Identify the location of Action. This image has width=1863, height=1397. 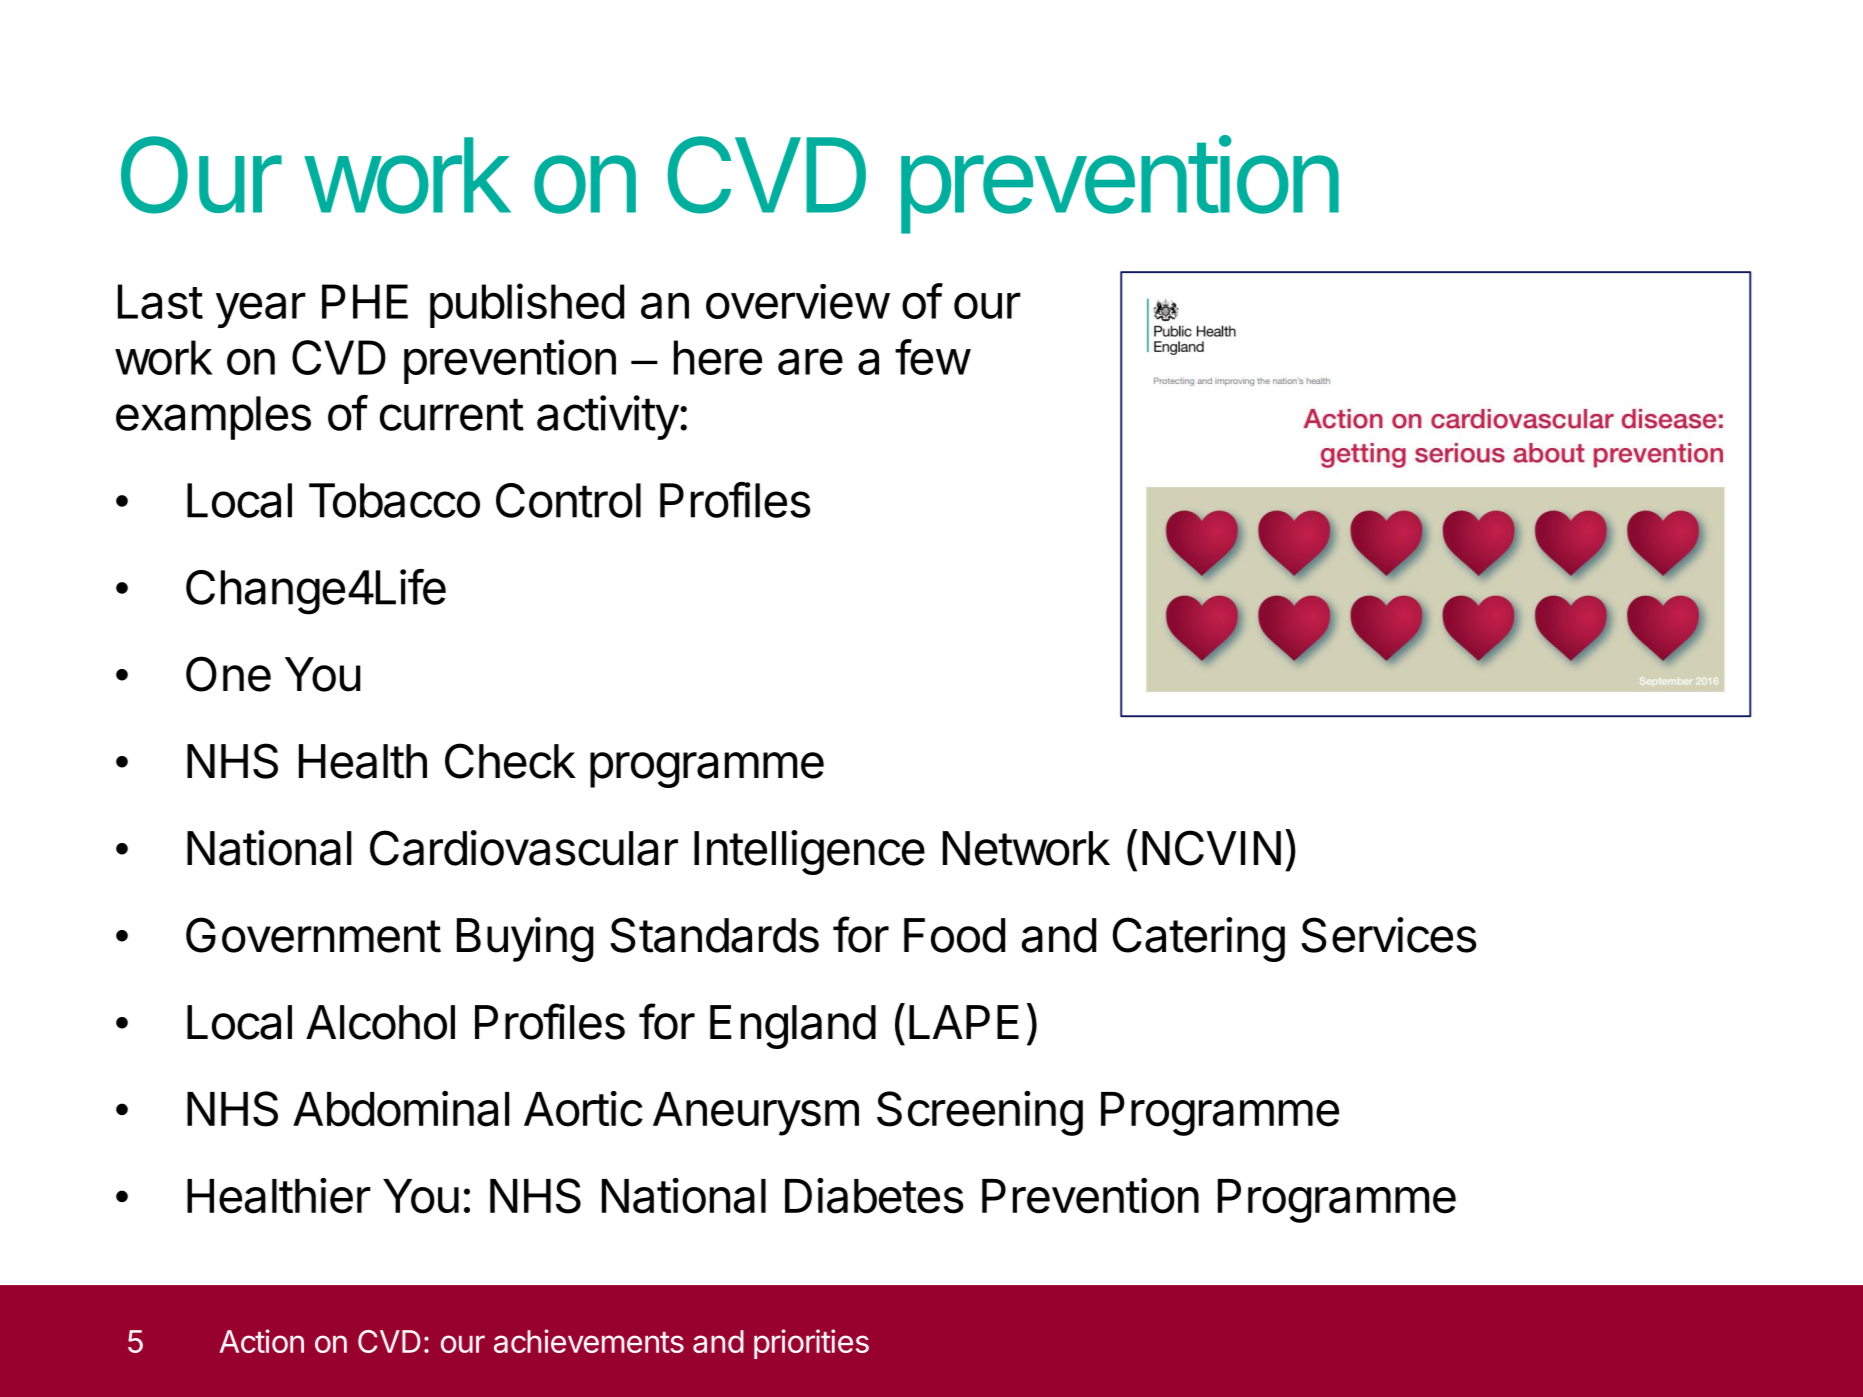
(262, 1341).
